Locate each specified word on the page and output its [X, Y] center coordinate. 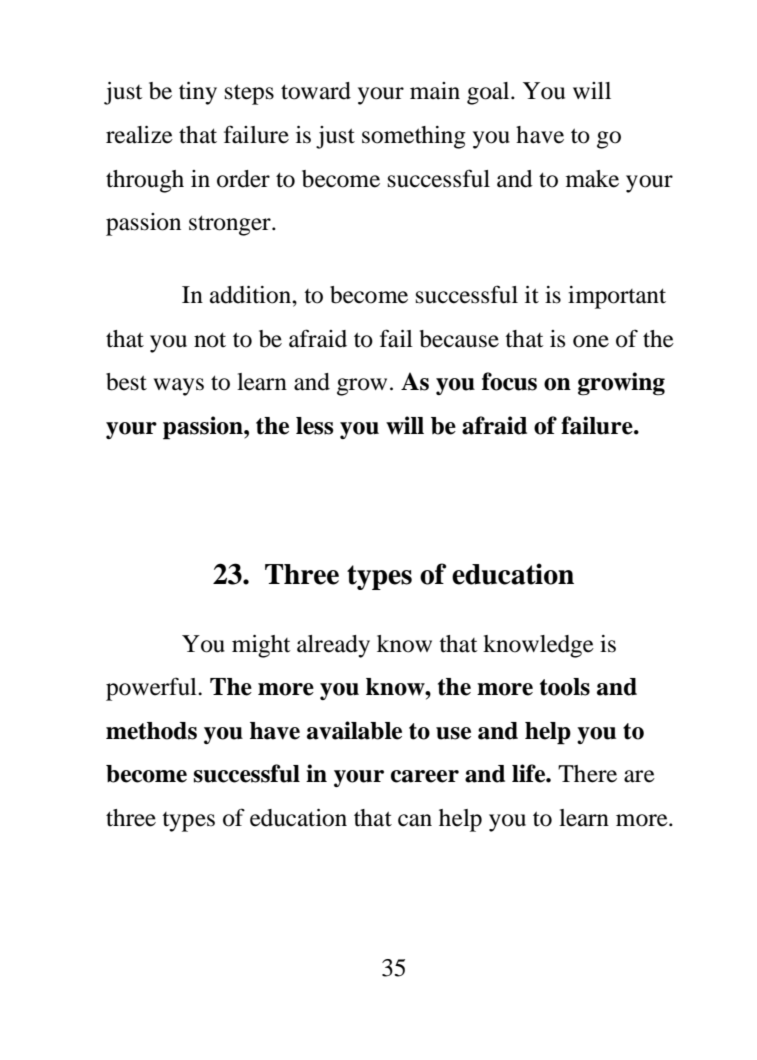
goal [489, 93]
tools [565, 687]
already [333, 646]
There [587, 774]
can [415, 820]
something [414, 137]
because [459, 339]
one [591, 341]
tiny [198, 93]
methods [151, 731]
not [210, 340]
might [261, 646]
